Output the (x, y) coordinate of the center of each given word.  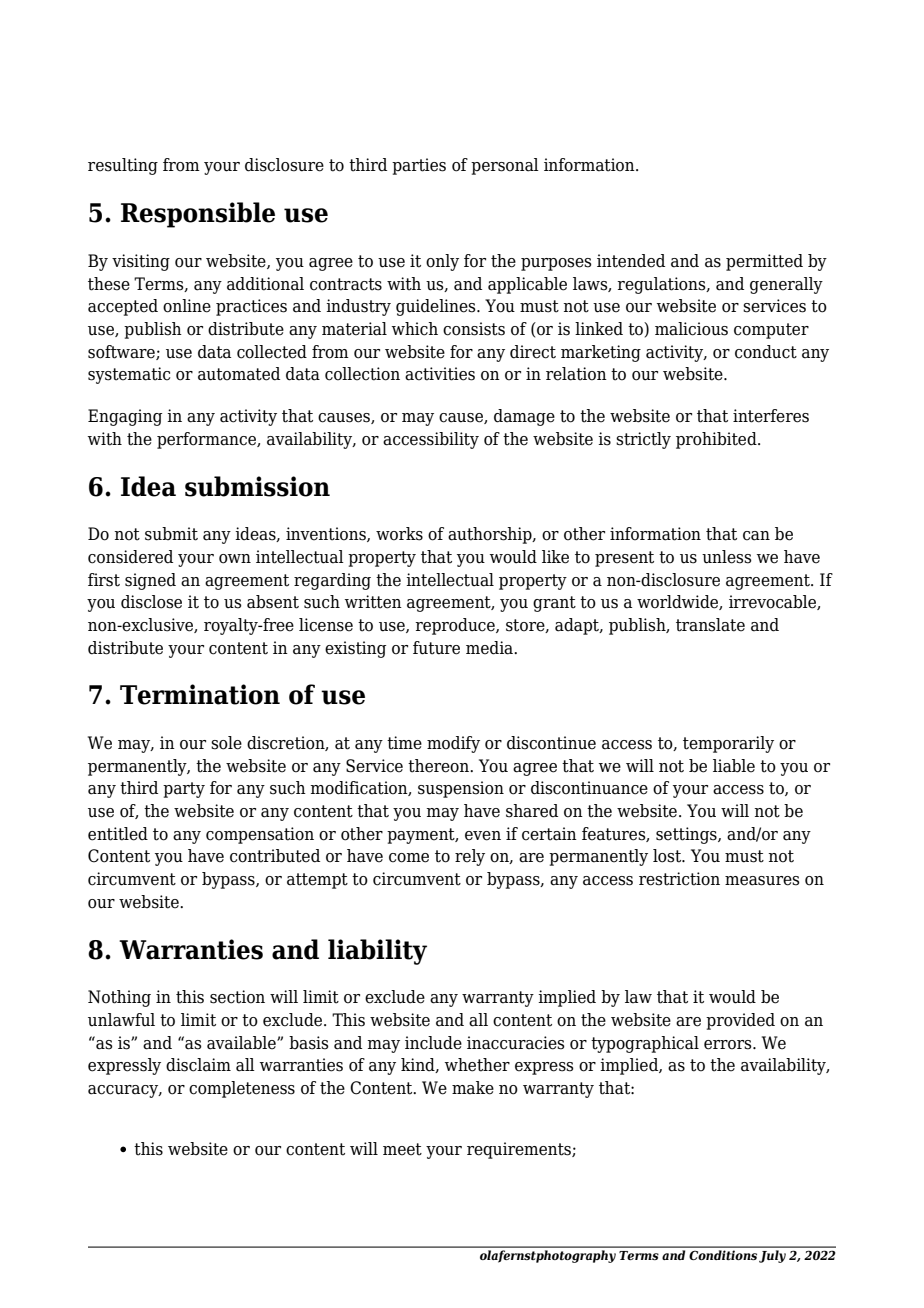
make (473, 1088)
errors (729, 1045)
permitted (764, 262)
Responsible (198, 215)
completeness (242, 1089)
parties (419, 166)
